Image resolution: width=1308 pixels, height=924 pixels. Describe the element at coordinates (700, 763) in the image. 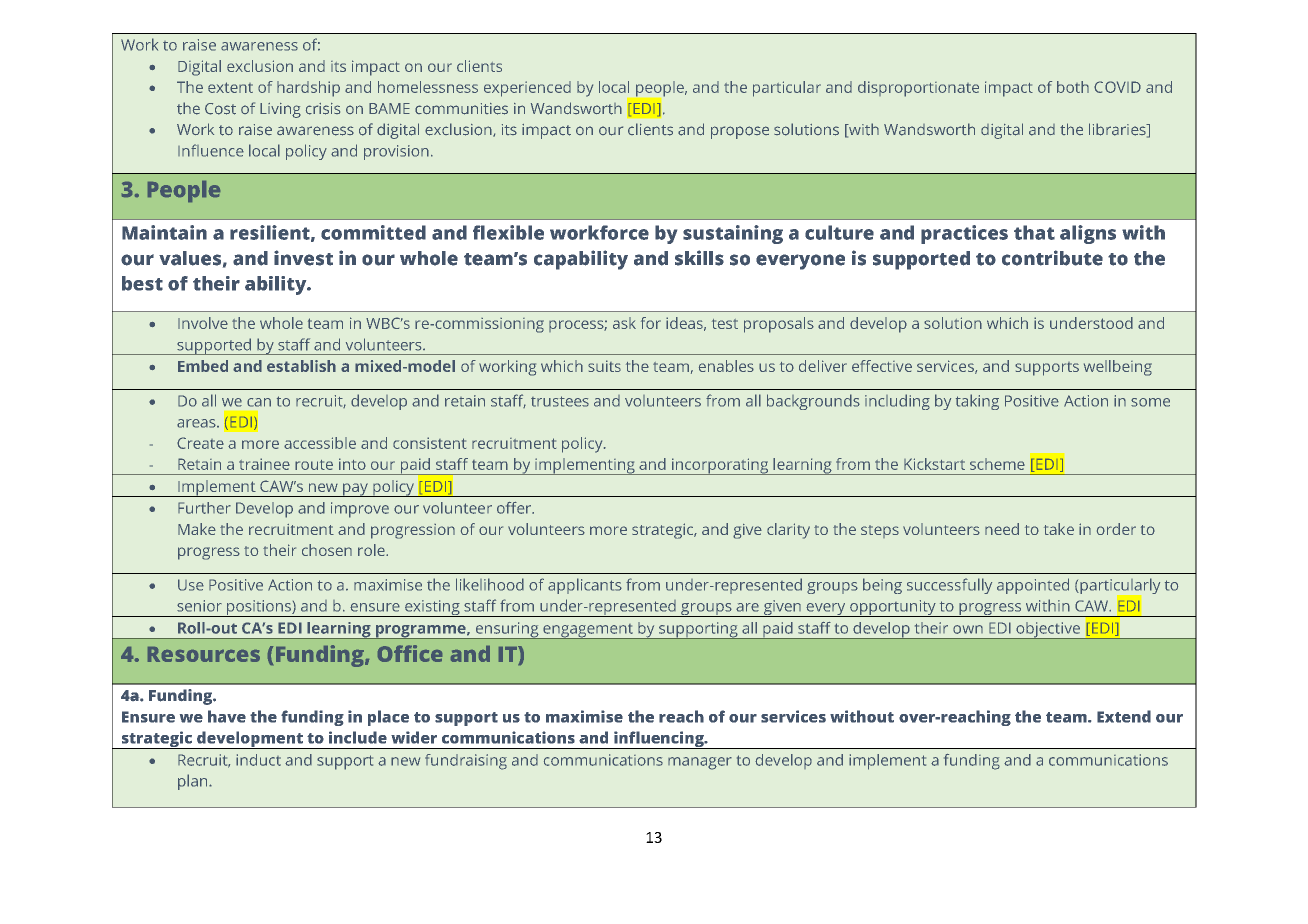

I see `manager` at that location.
